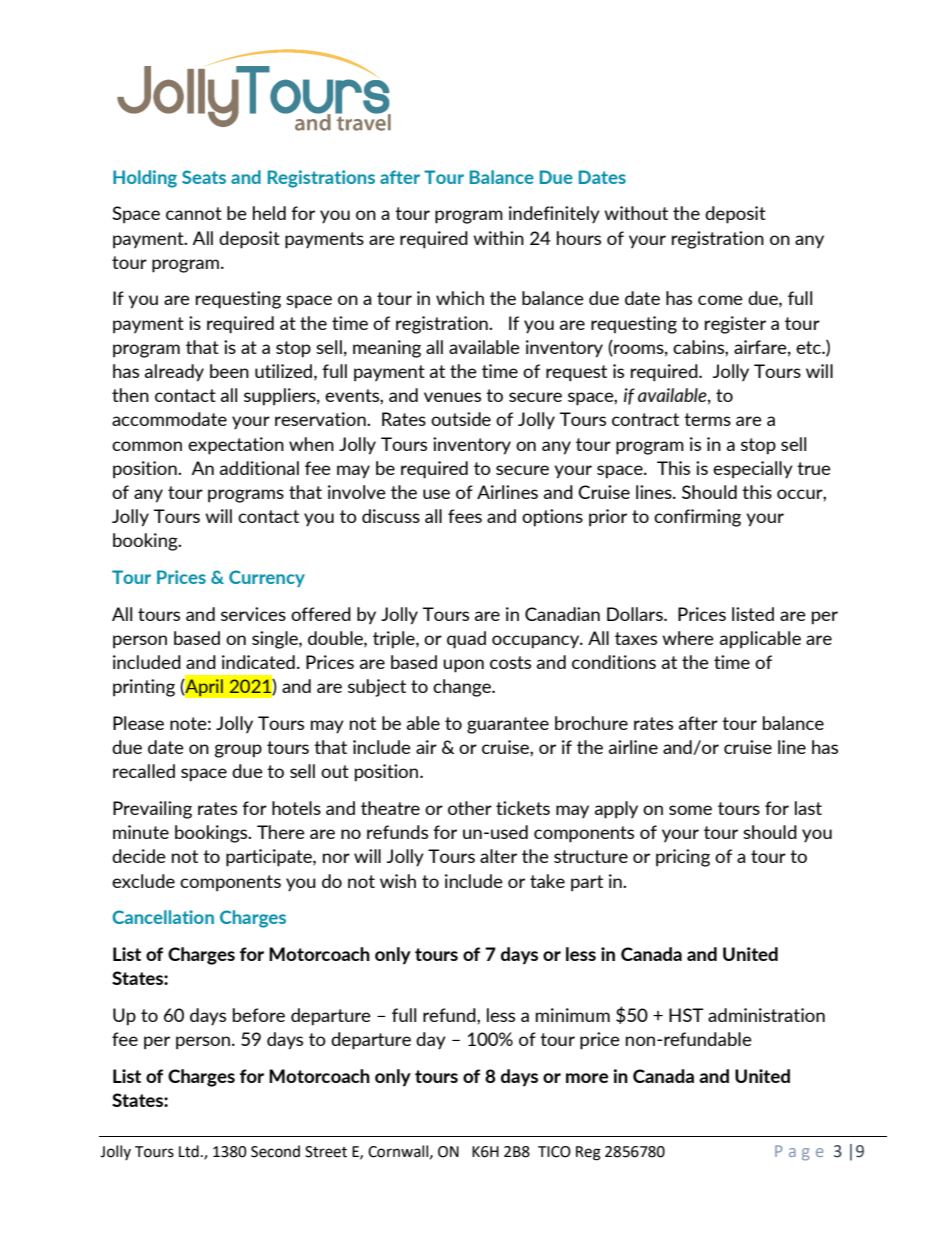 Image resolution: width=952 pixels, height=1233 pixels. I want to click on Cancellation, so click(163, 917).
